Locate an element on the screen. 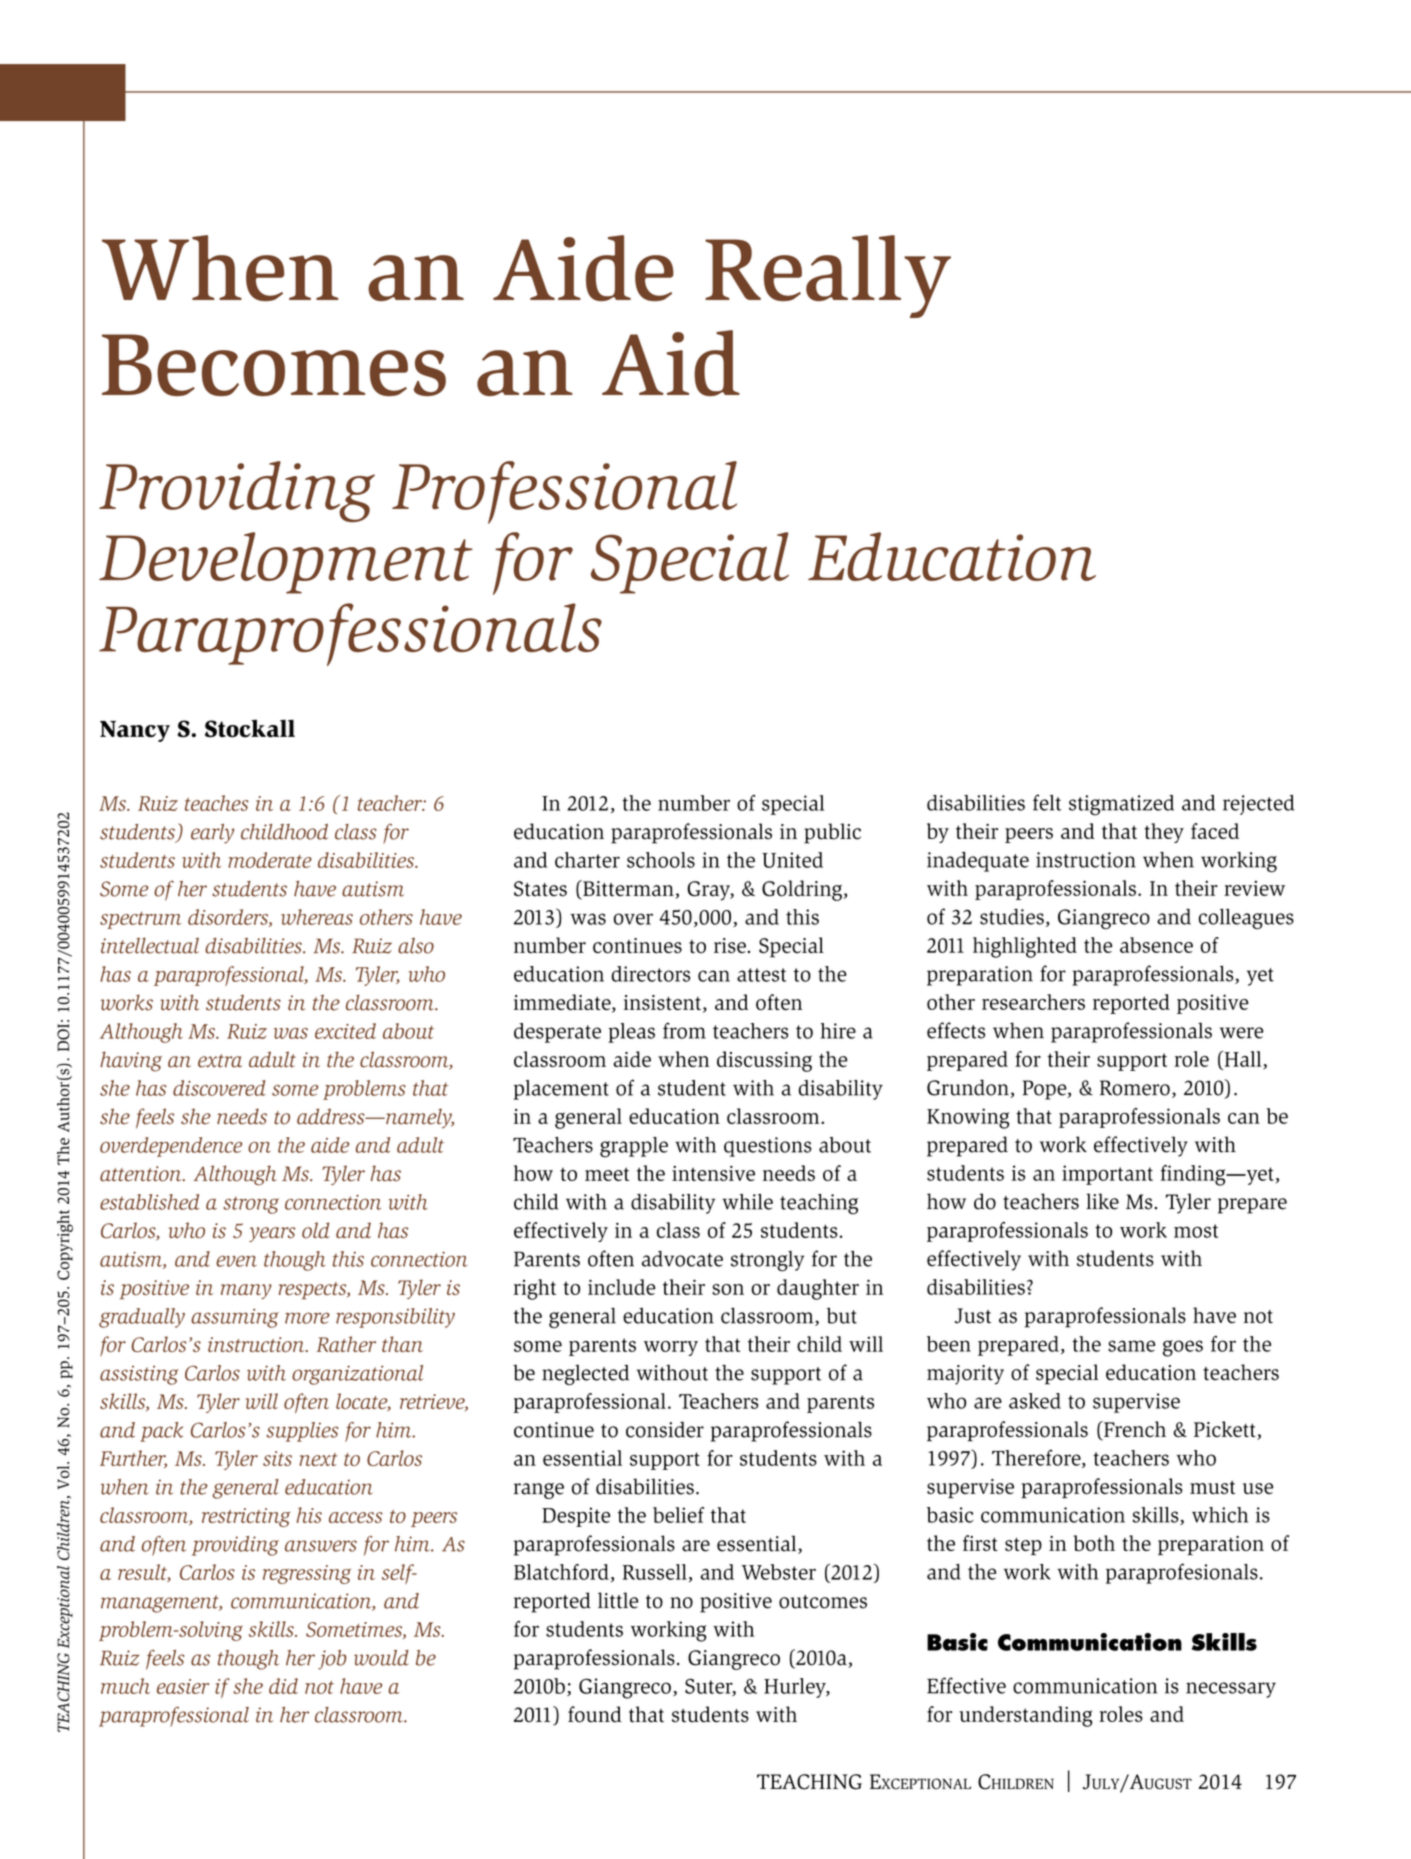  found is located at coordinates (595, 1714).
